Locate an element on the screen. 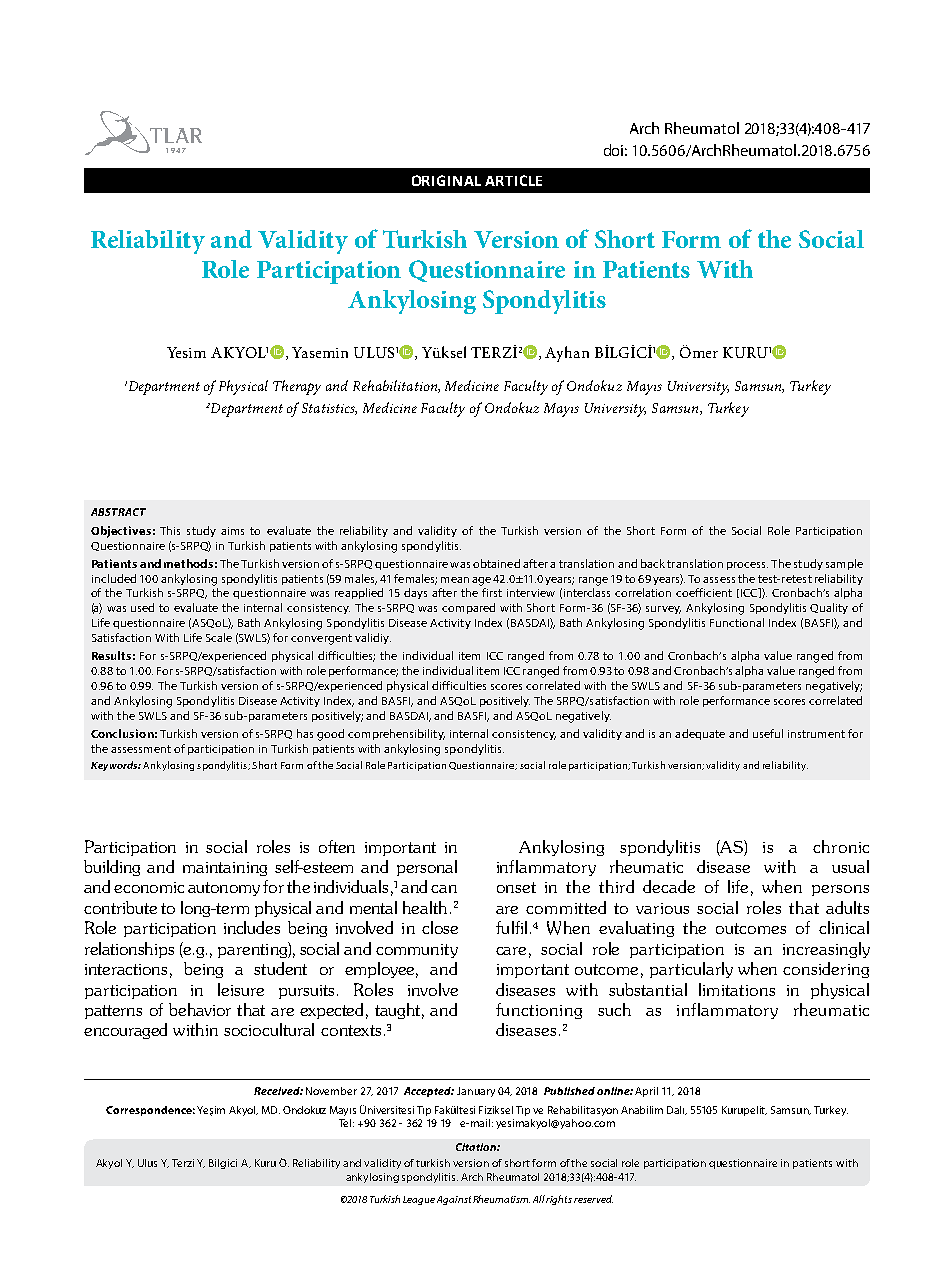 The width and height of the screenshot is (945, 1288). obtained is located at coordinates (496, 563).
